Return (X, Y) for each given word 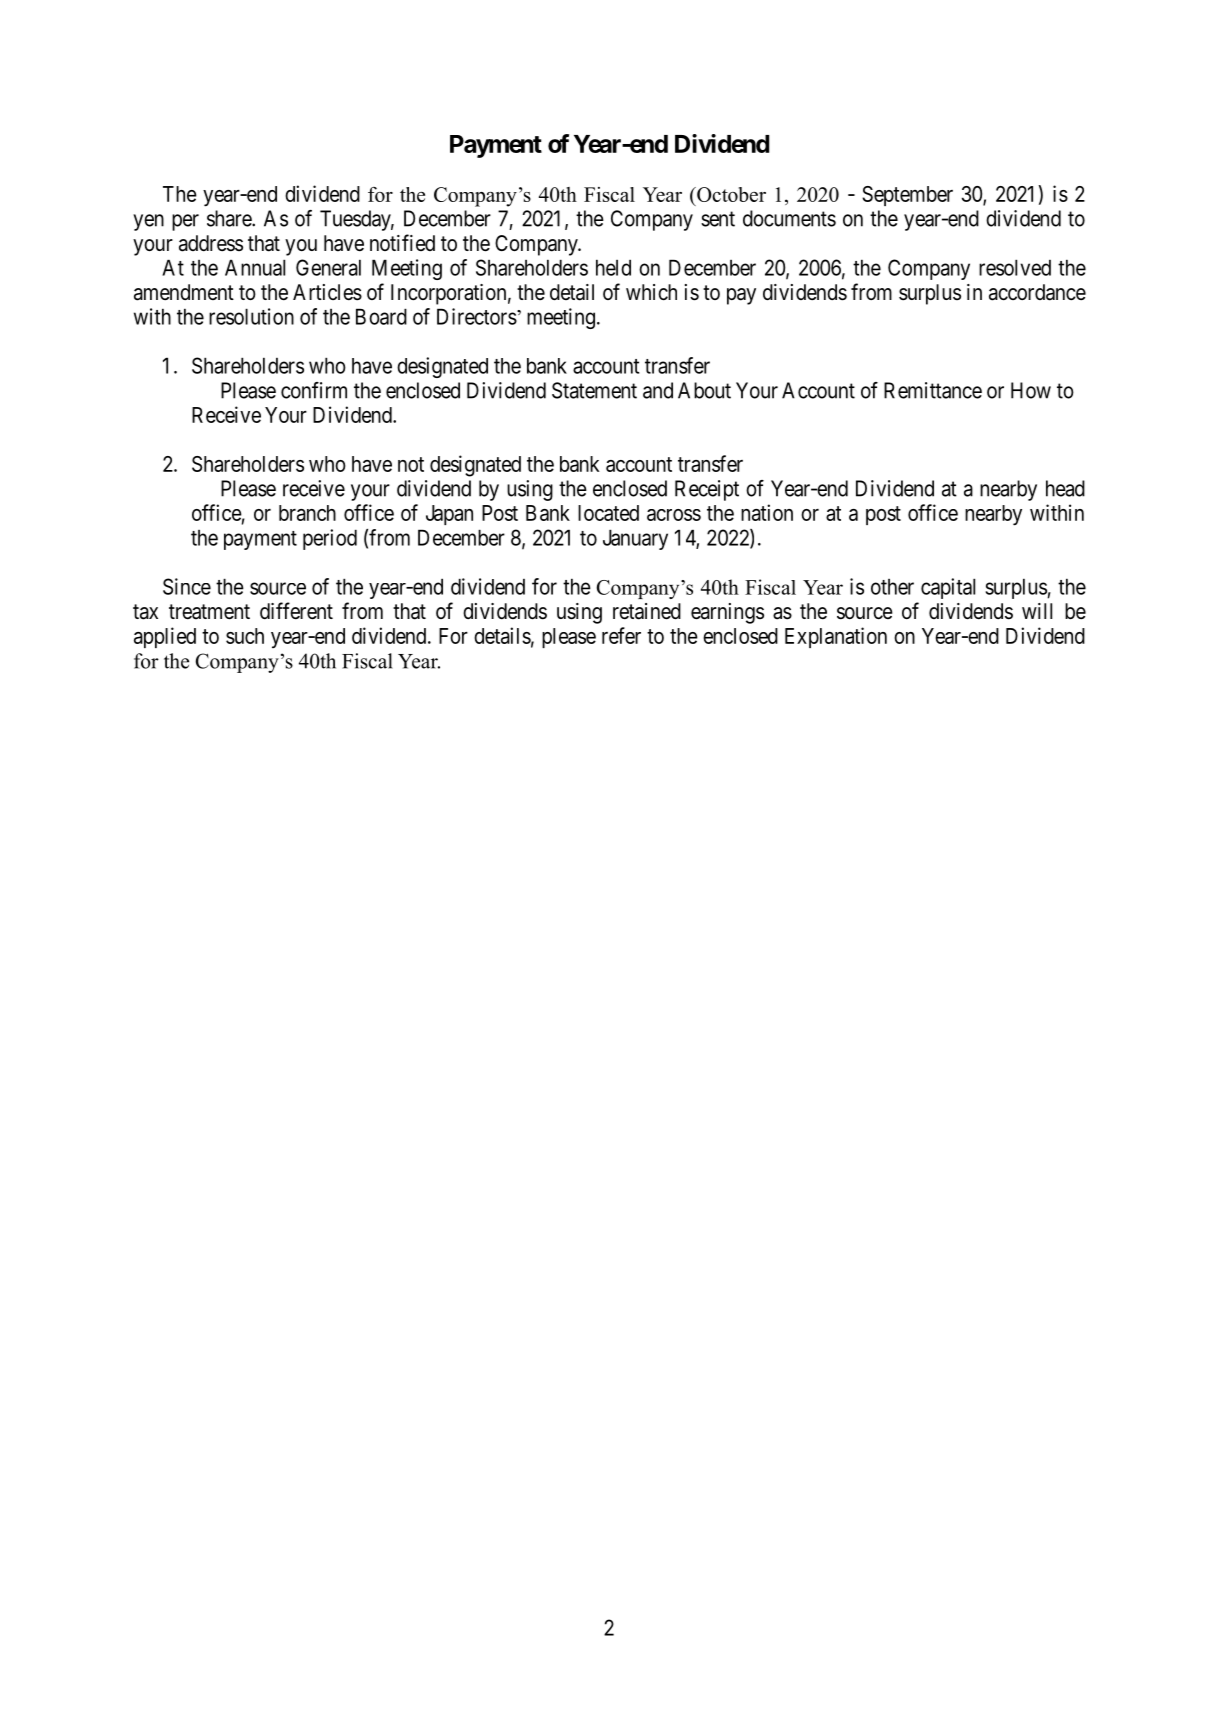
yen (148, 222)
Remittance (933, 390)
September (907, 196)
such (245, 636)
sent (718, 219)
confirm (314, 390)
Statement (594, 390)
